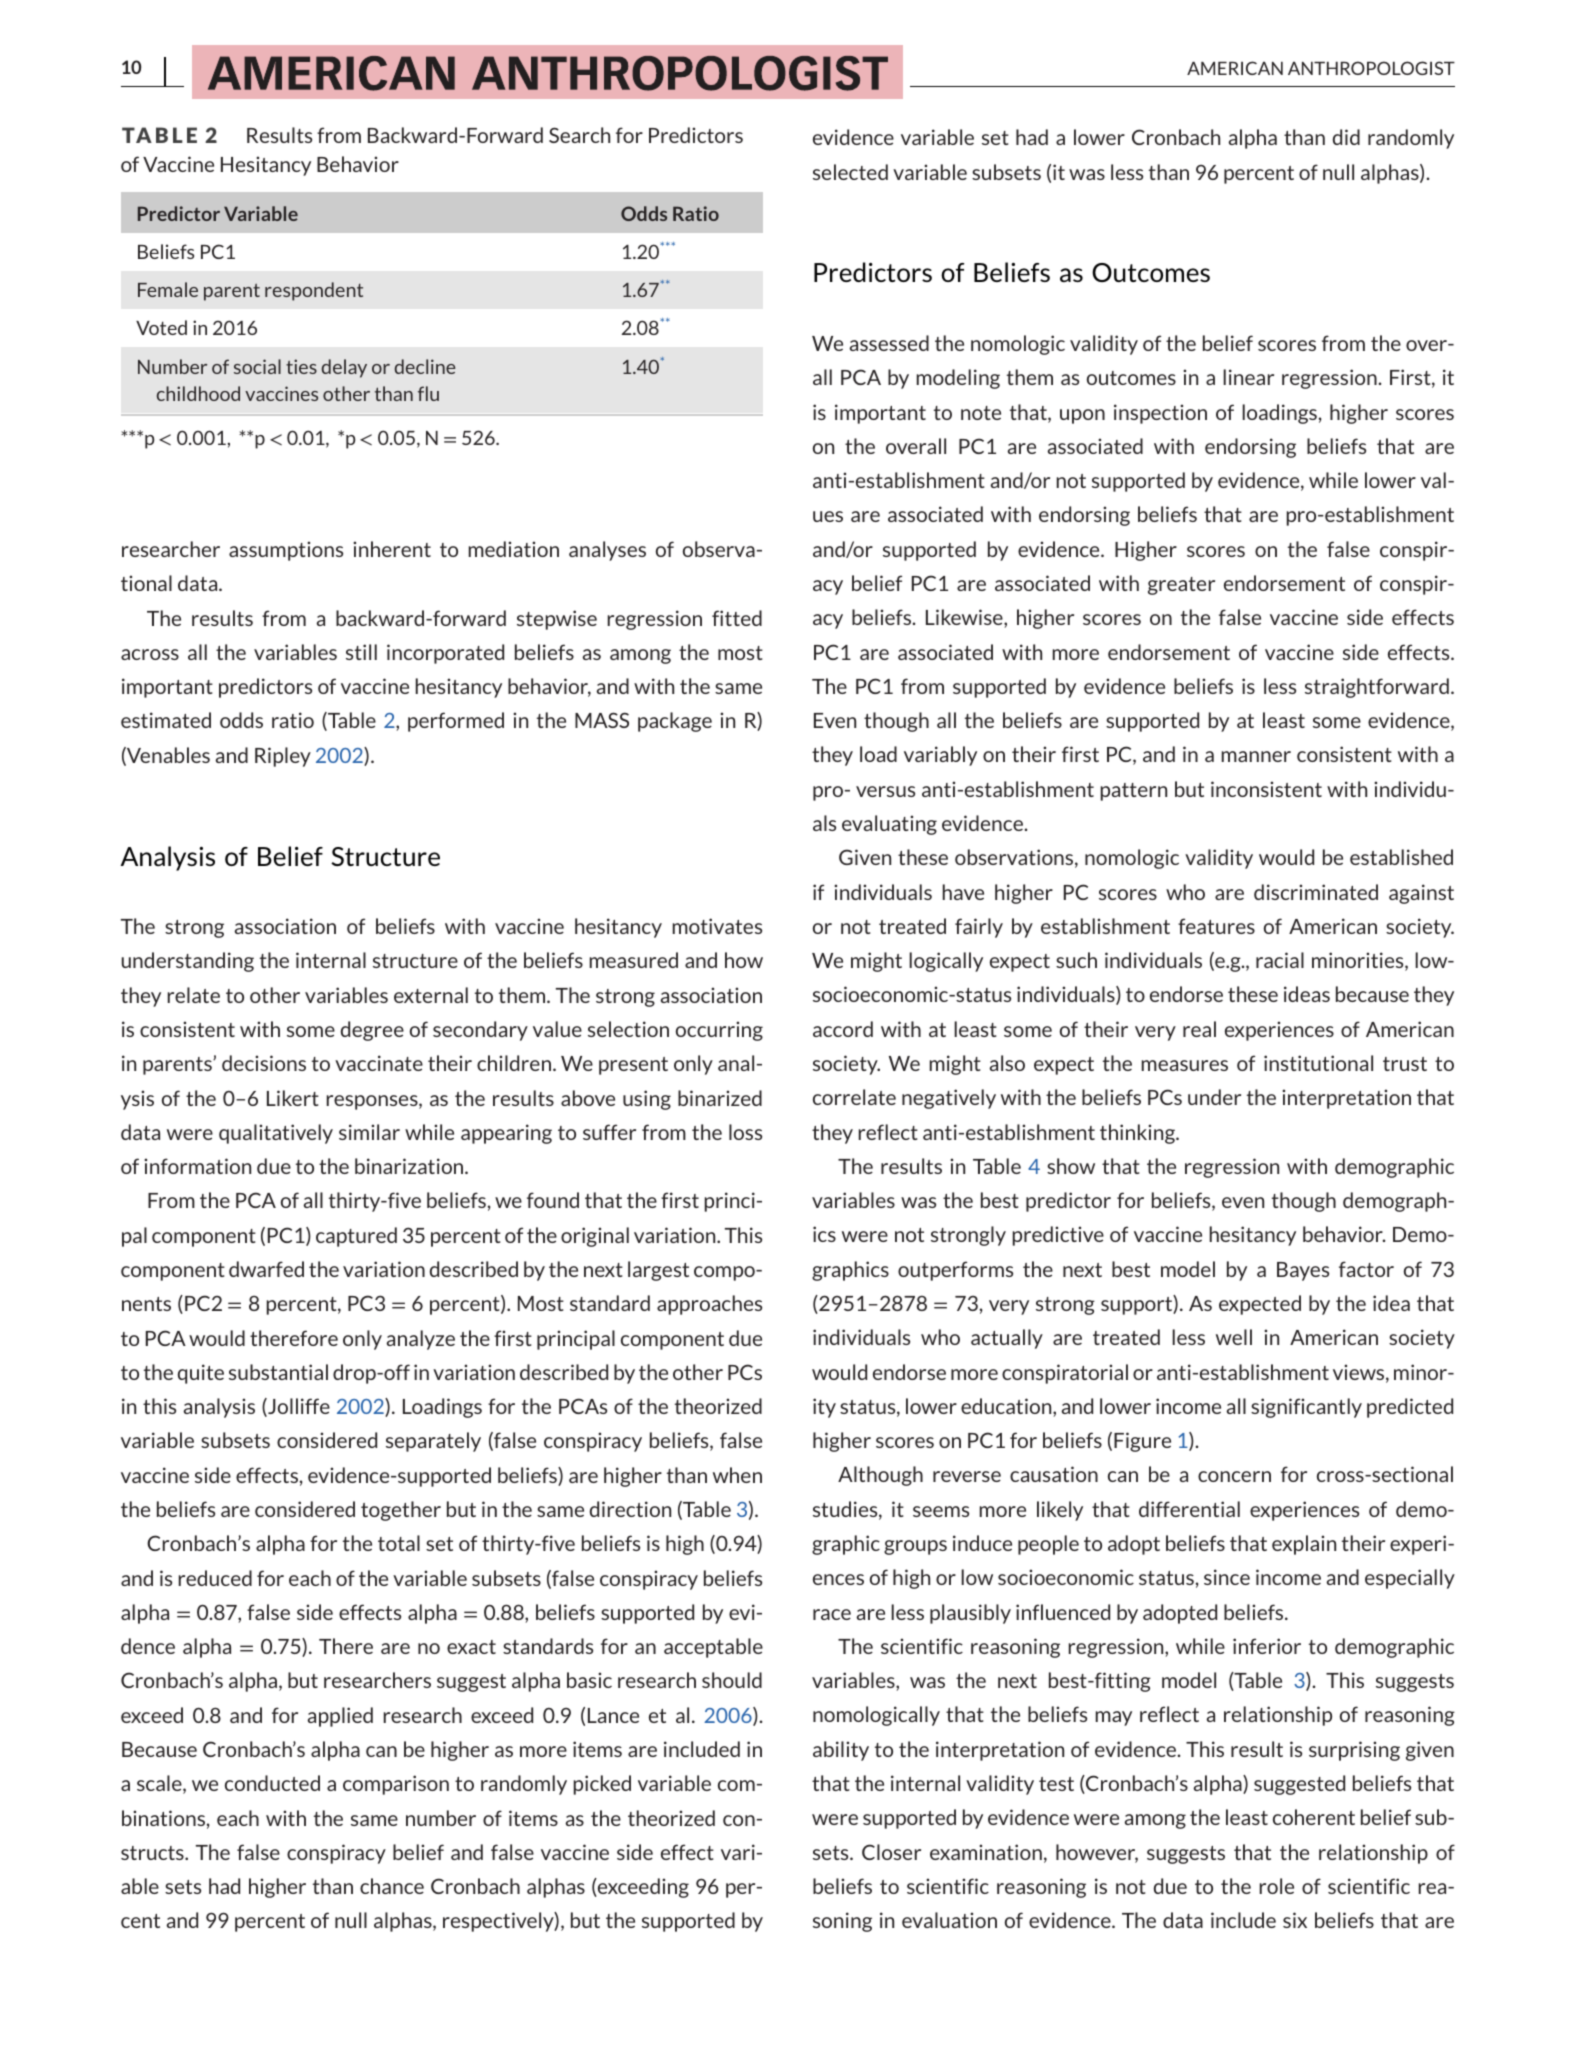  I want to click on approaches, so click(709, 1305).
